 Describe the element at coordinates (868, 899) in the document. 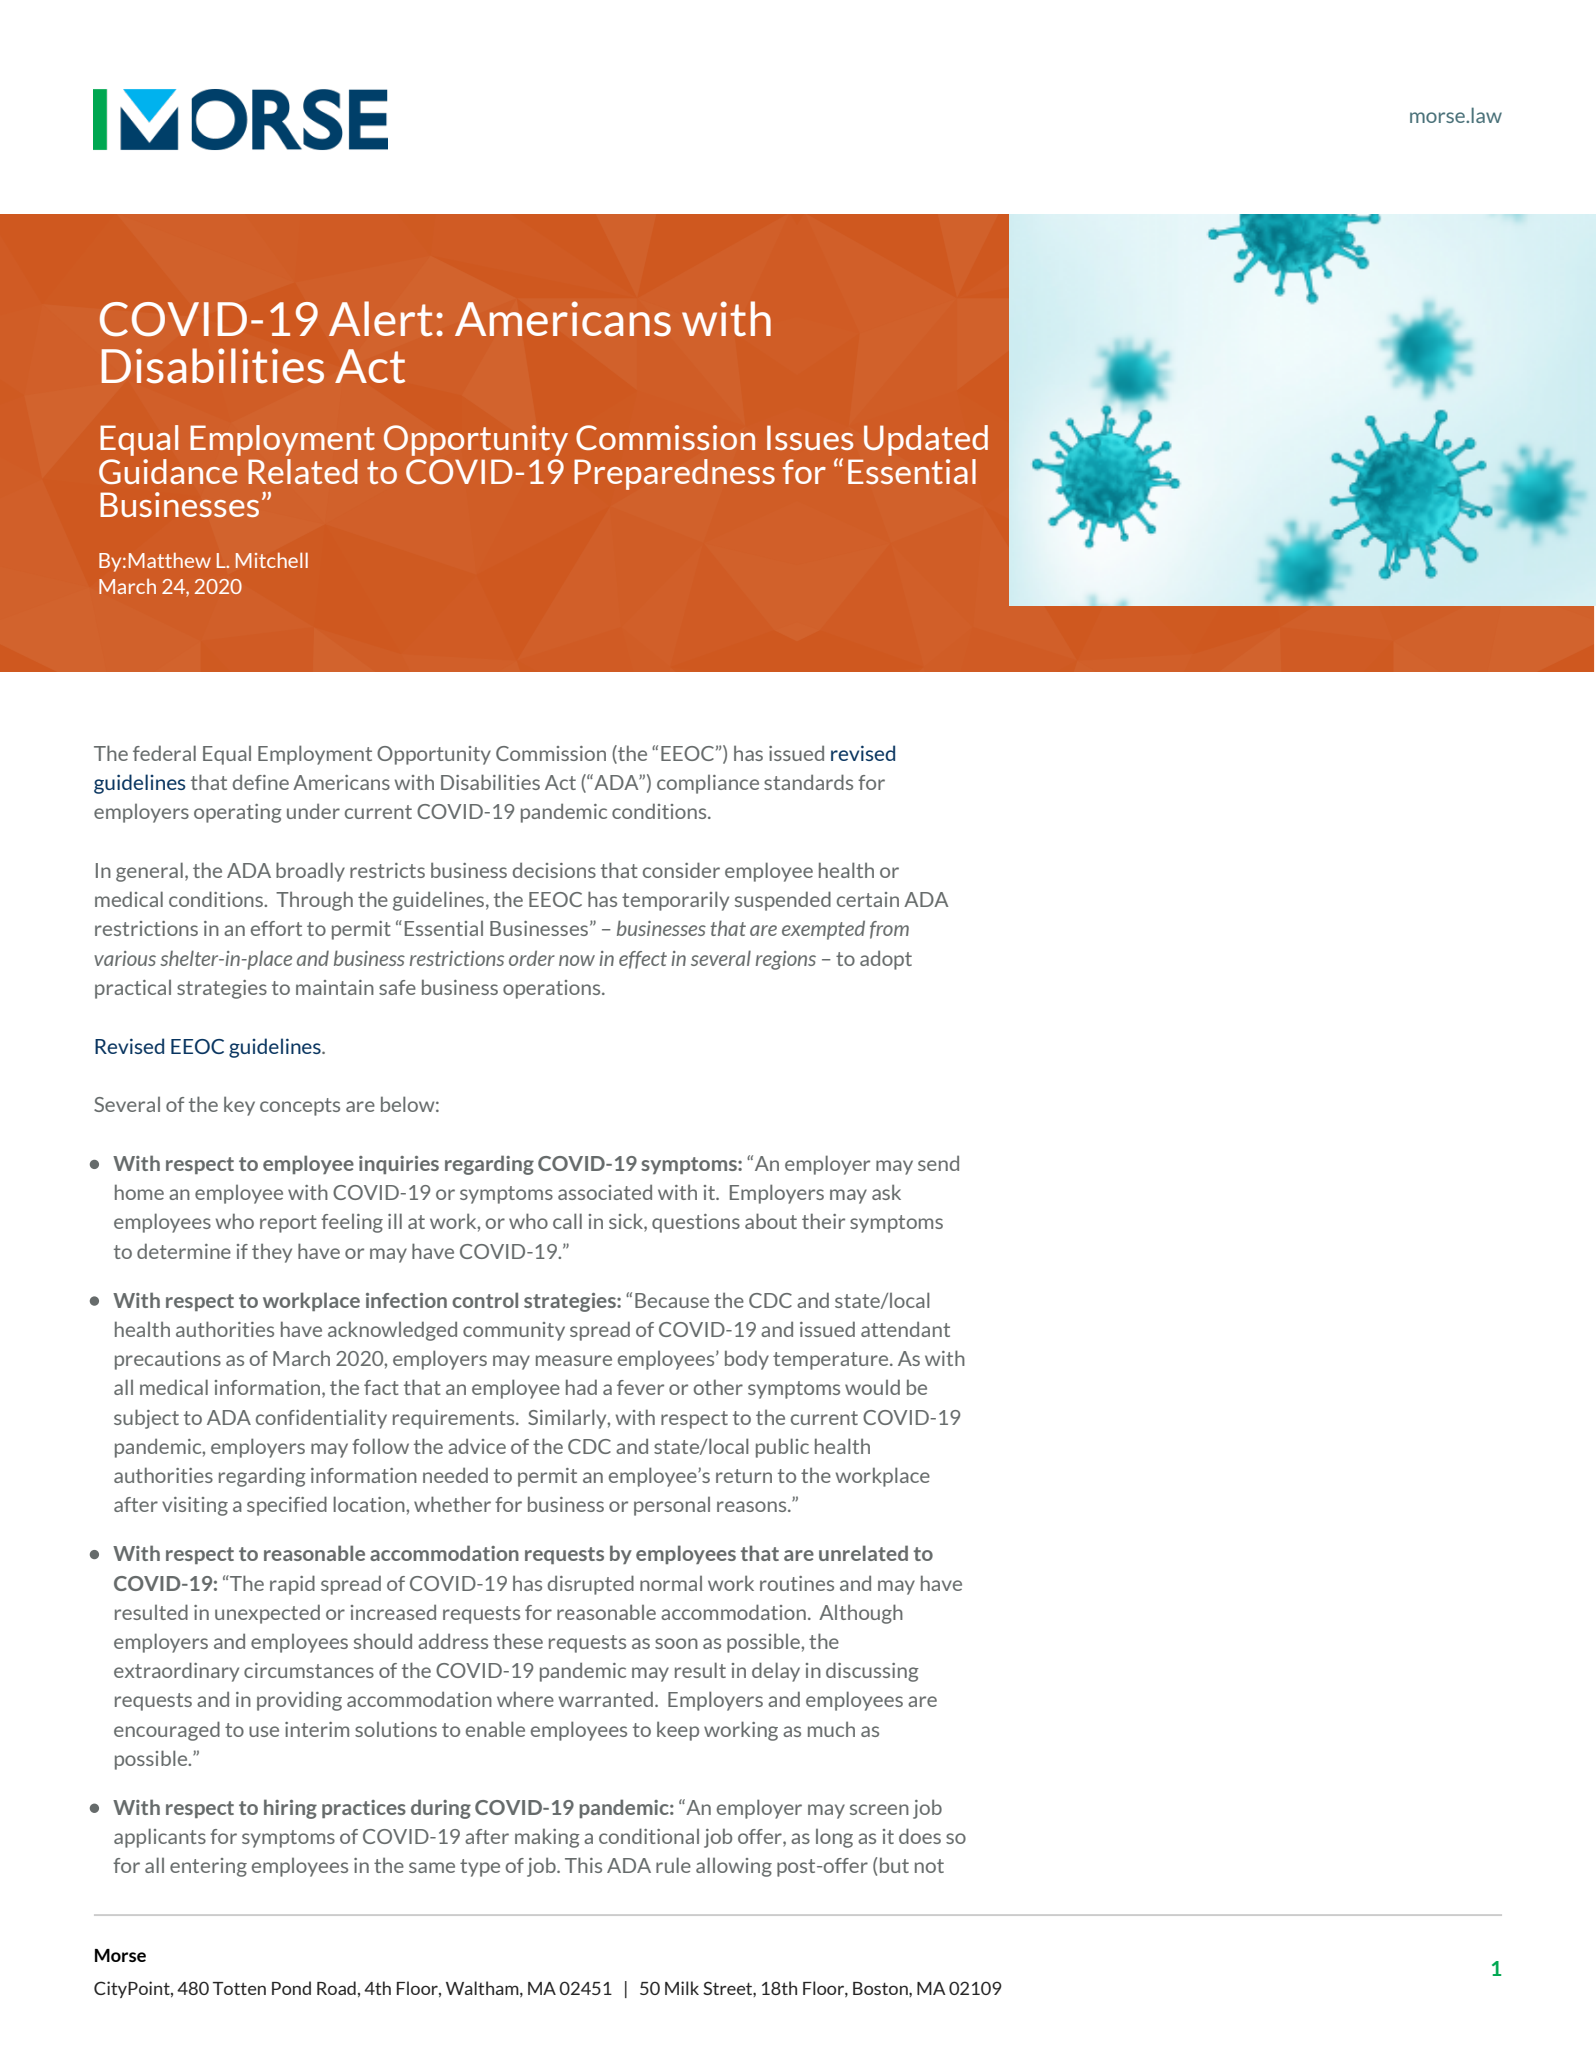

I see `certain` at that location.
